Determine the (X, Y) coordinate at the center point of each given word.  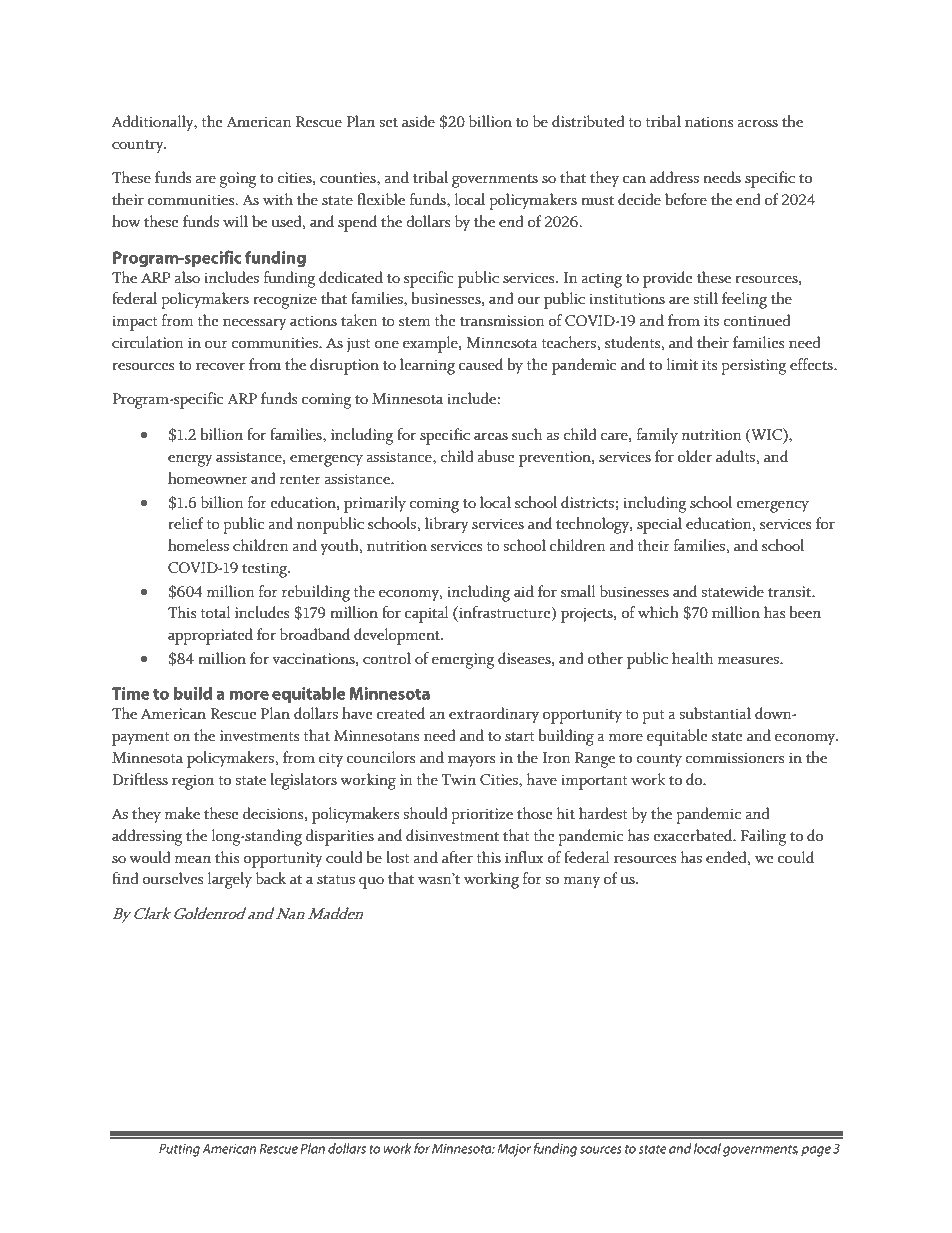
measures (749, 660)
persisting (753, 367)
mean (193, 859)
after (457, 857)
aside (418, 121)
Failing (763, 837)
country (139, 147)
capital (426, 614)
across (757, 123)
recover (220, 366)
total (215, 612)
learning (427, 366)
